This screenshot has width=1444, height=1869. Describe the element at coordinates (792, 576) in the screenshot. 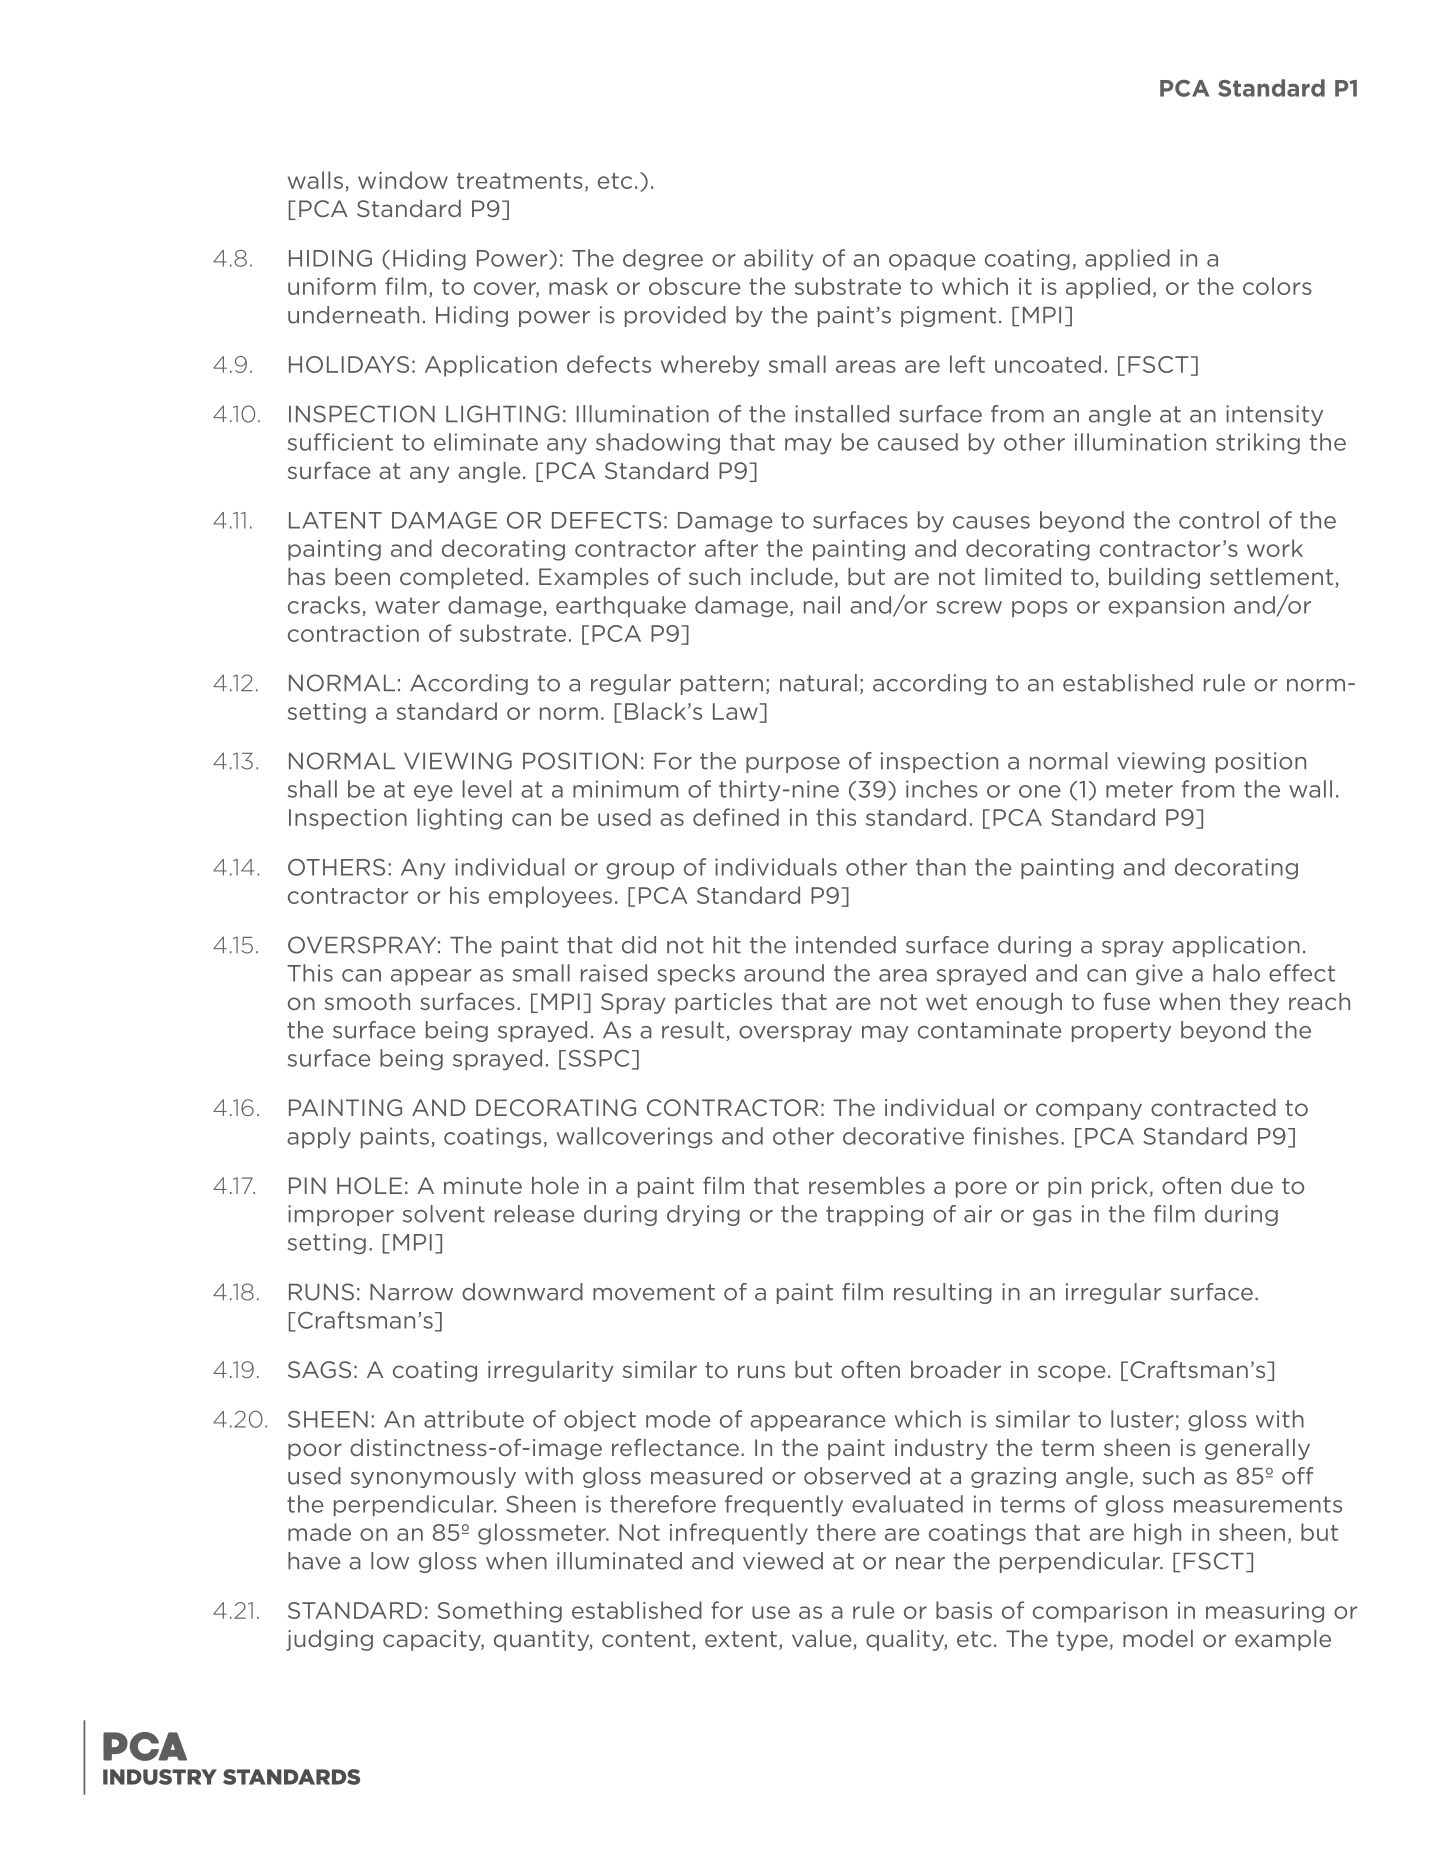

I see `include` at that location.
